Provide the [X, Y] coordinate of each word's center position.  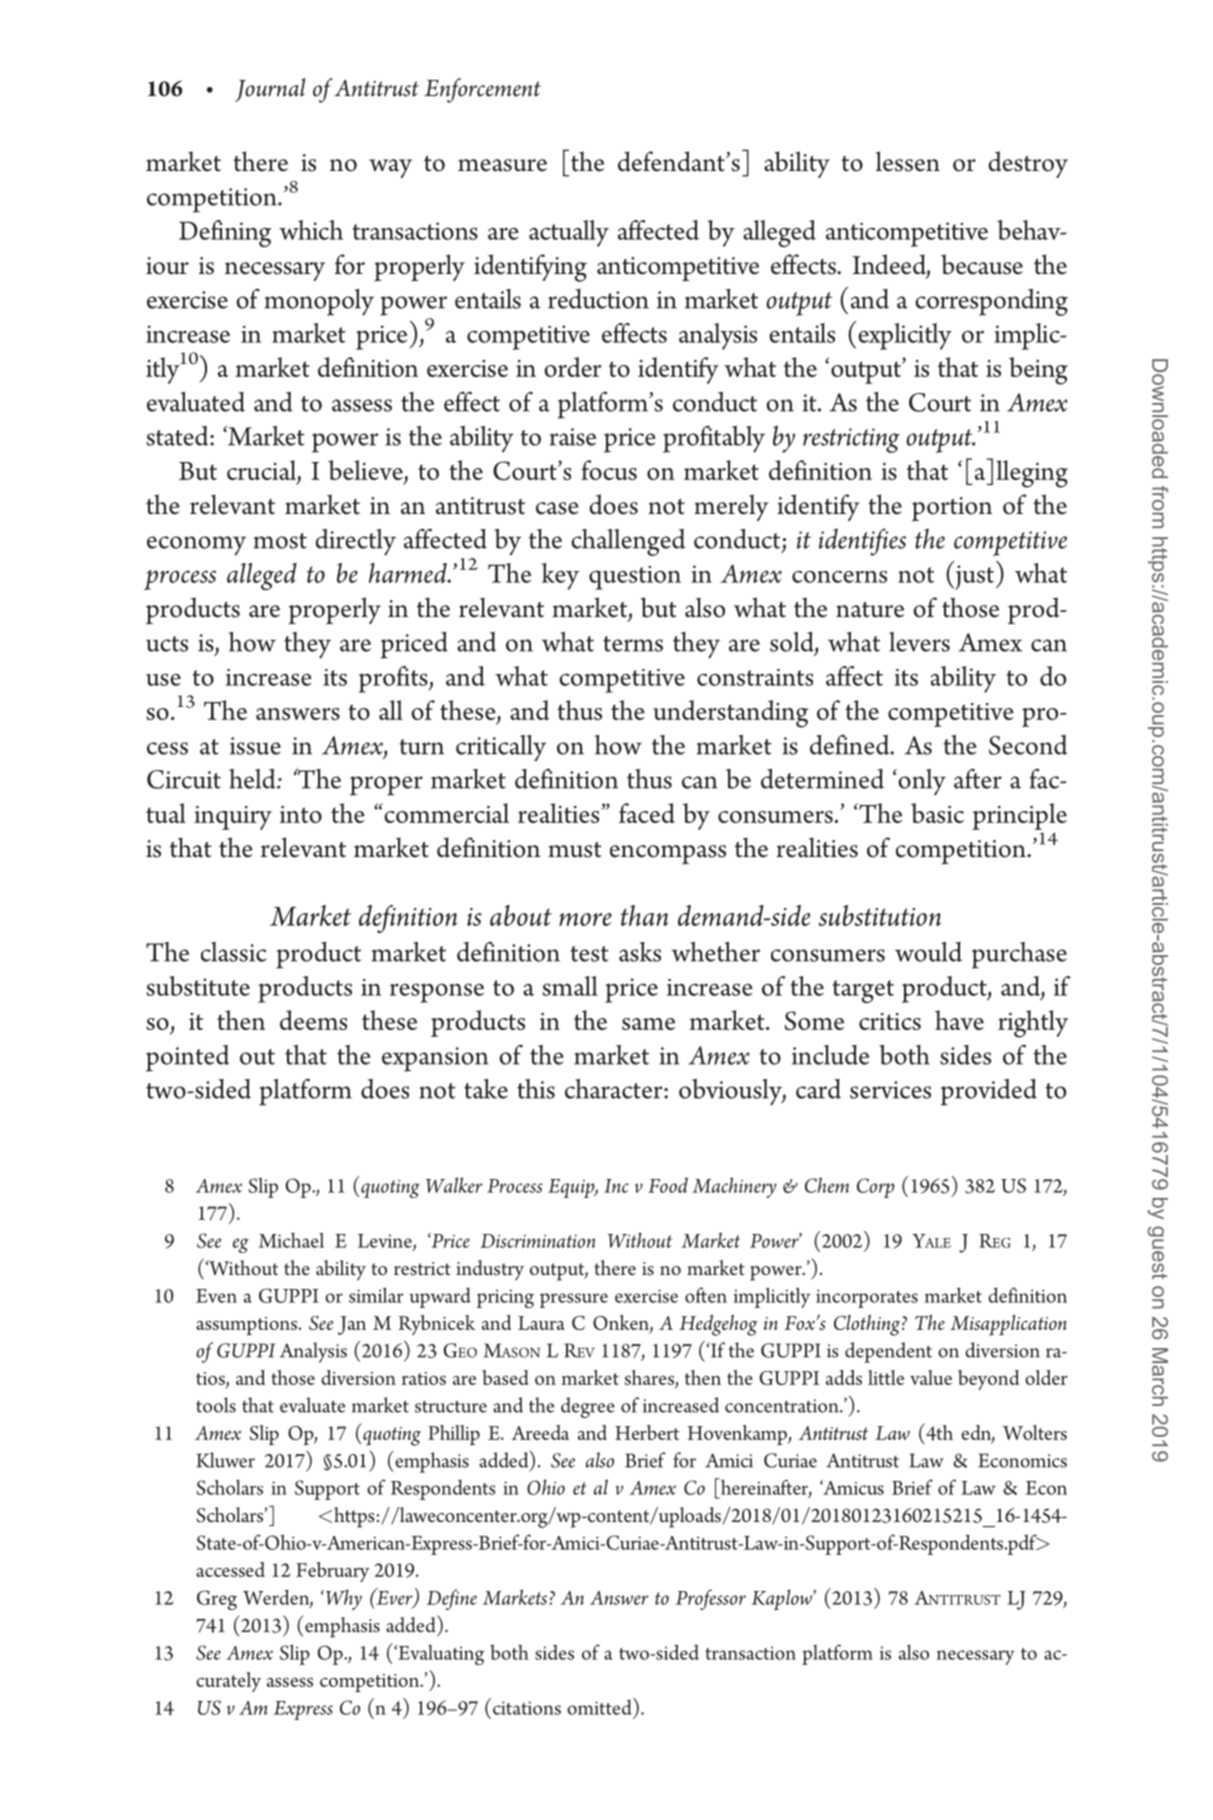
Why [342, 1599]
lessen [908, 161]
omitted [600, 1706]
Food [668, 1185]
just [973, 577]
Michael [291, 1240]
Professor [711, 1599]
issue [255, 746]
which [311, 230]
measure [502, 165]
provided [989, 1092]
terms [633, 644]
